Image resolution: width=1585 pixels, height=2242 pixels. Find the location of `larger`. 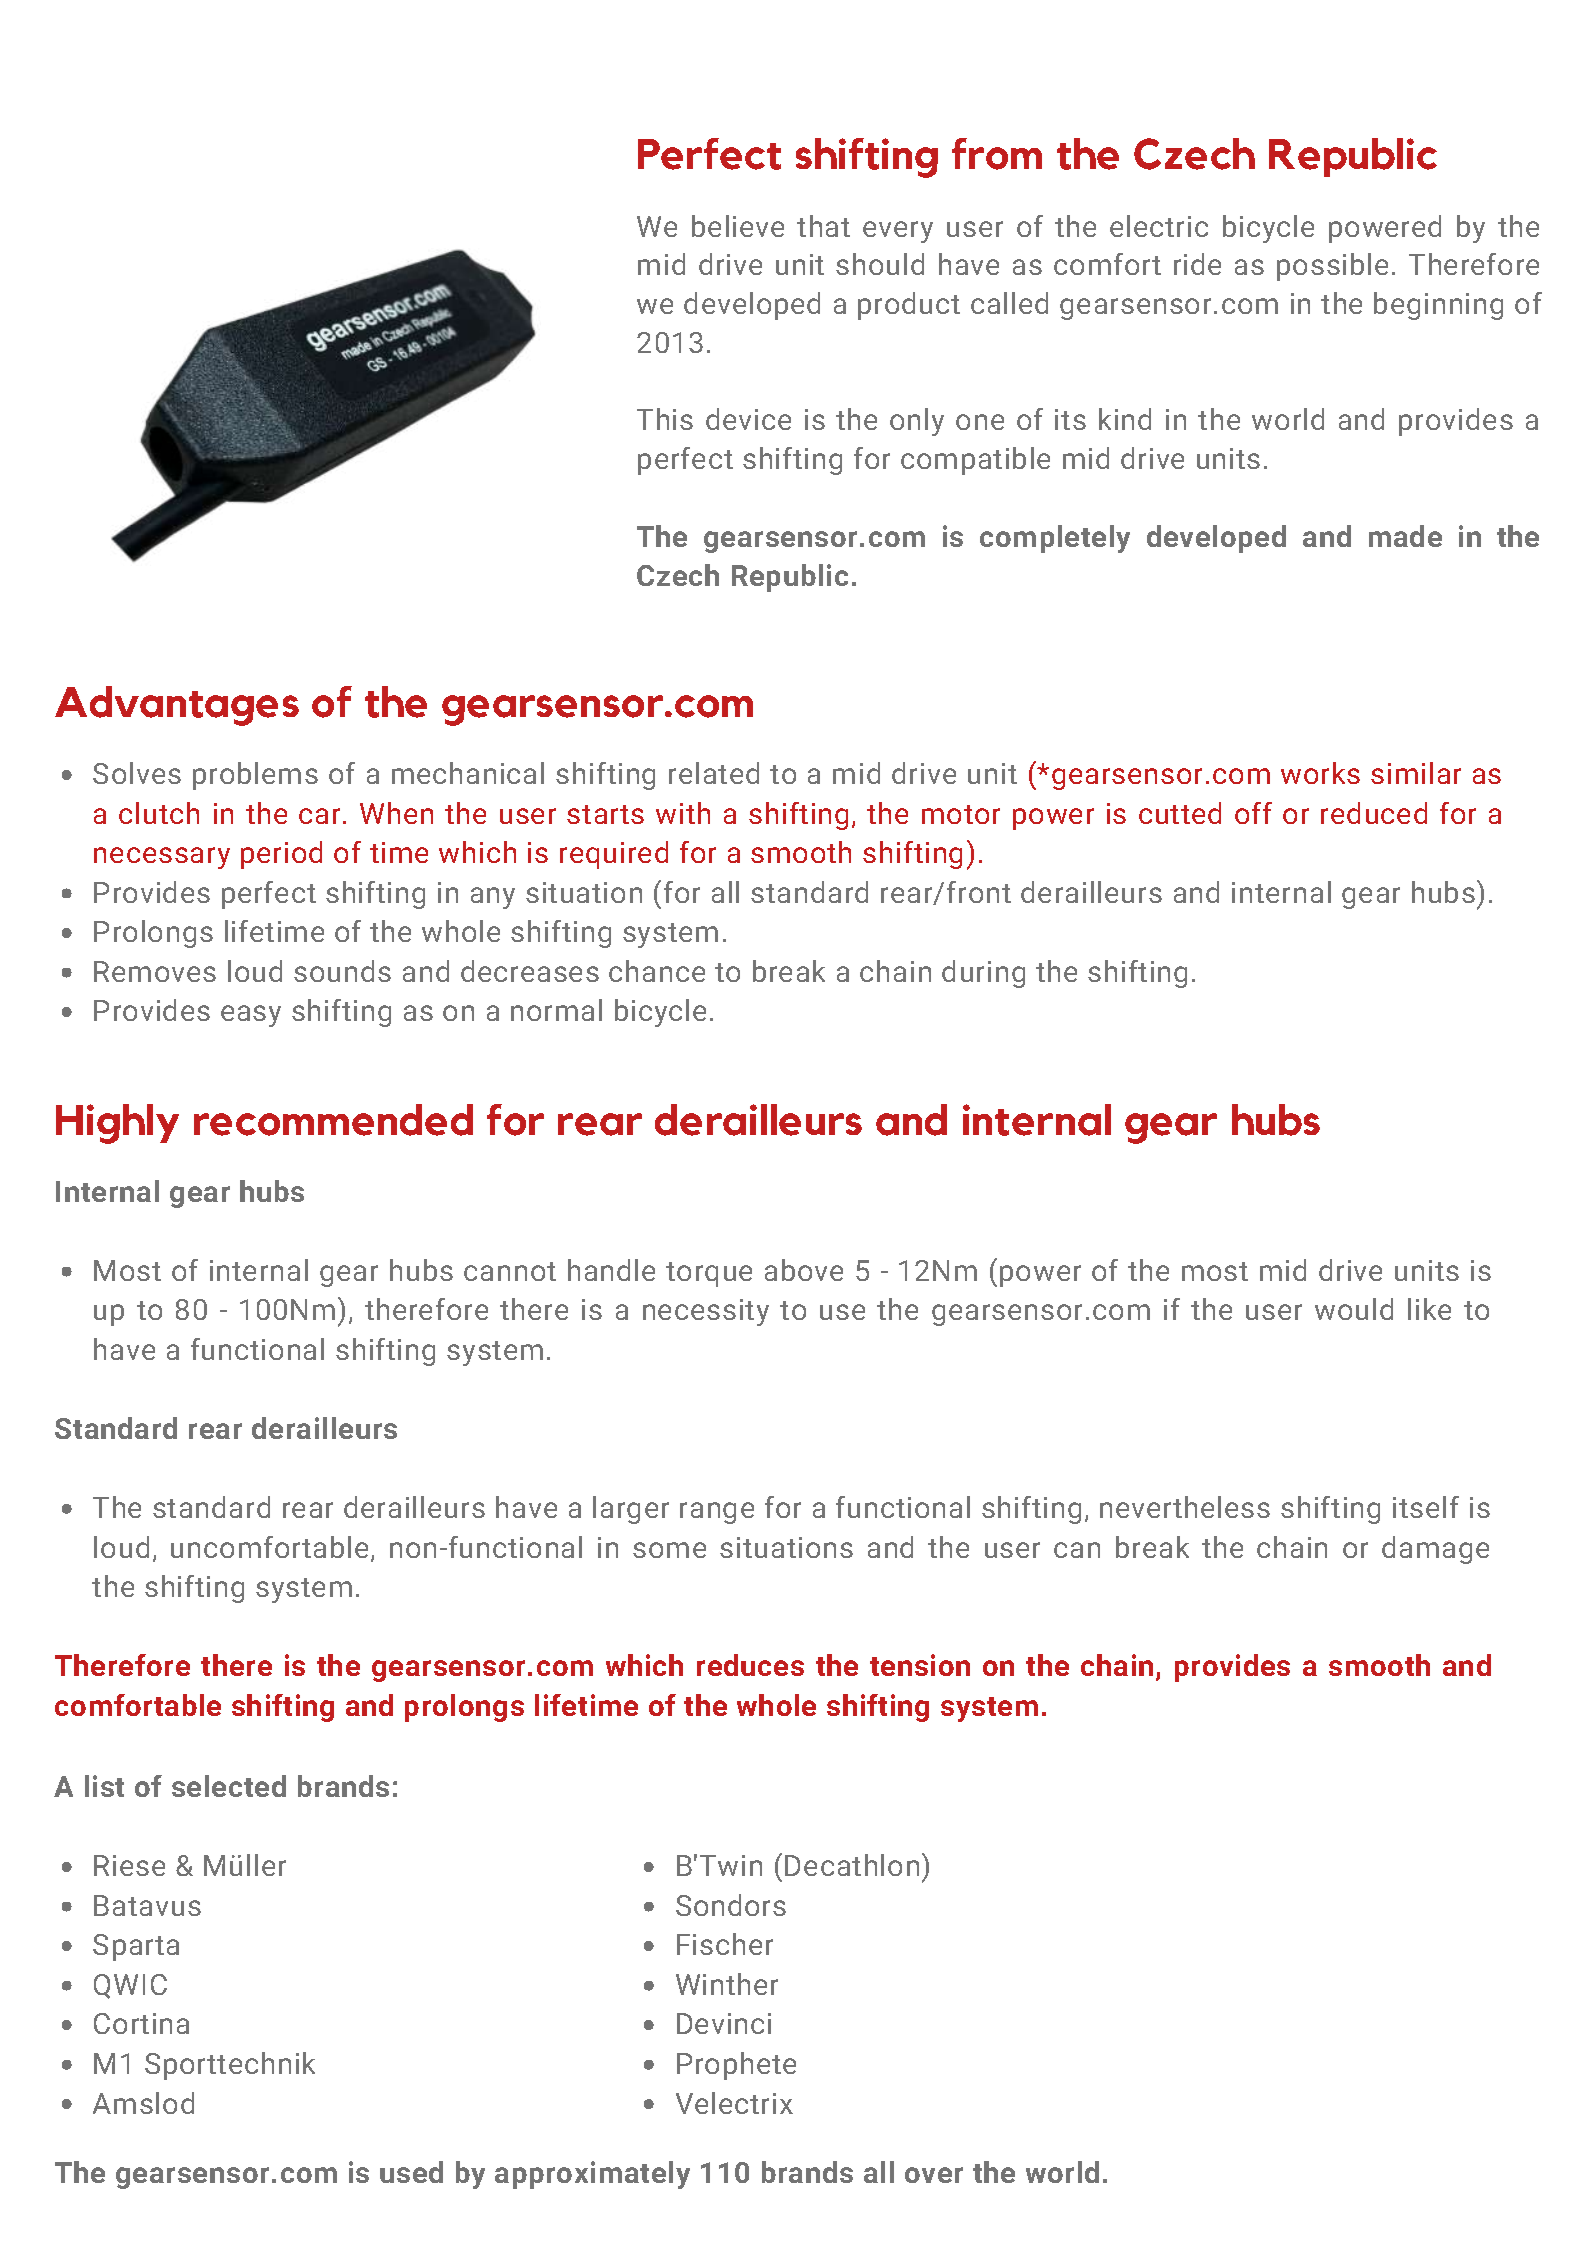

larger is located at coordinates (631, 1510).
